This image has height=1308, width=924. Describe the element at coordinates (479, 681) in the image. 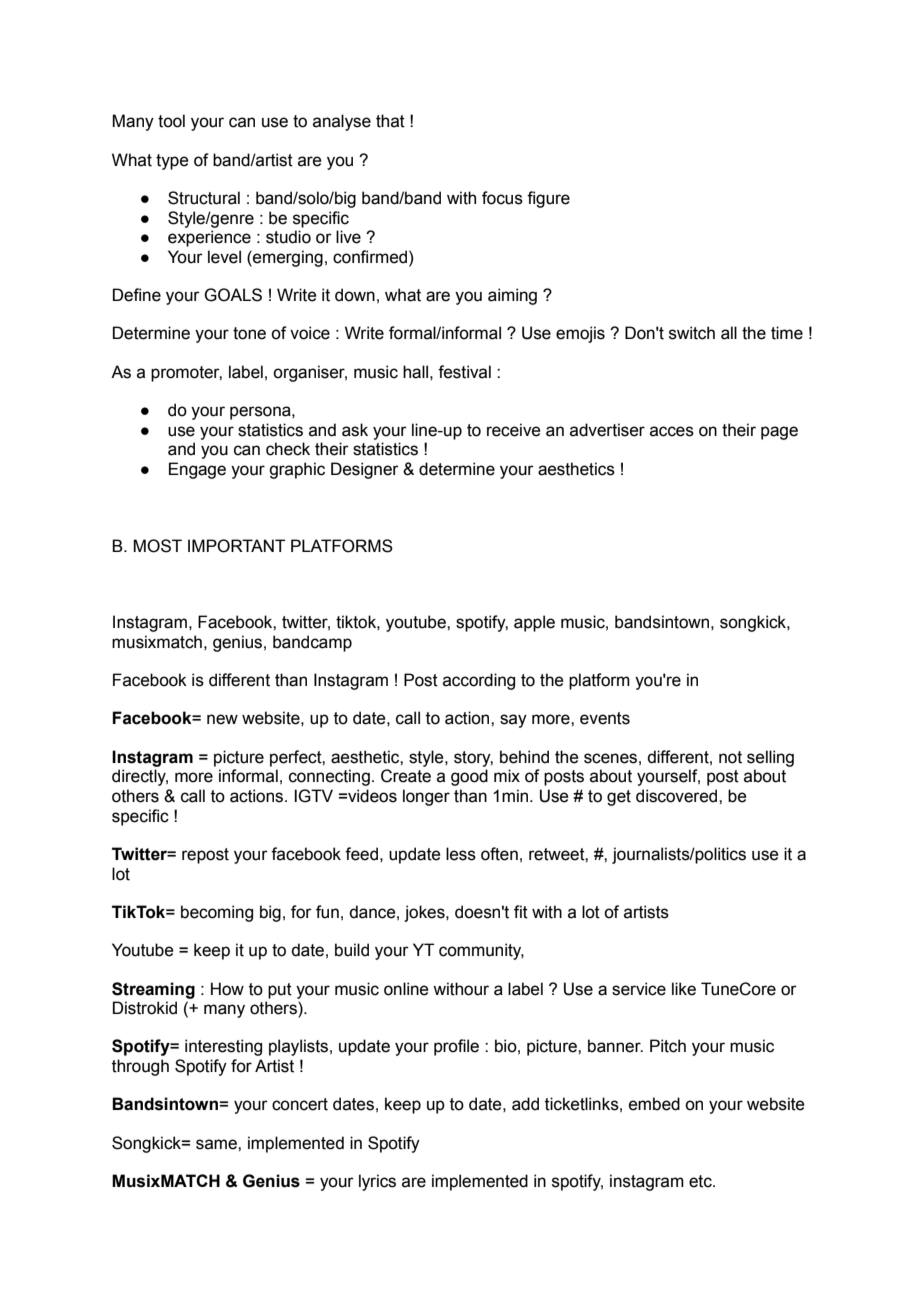

I see `according` at that location.
